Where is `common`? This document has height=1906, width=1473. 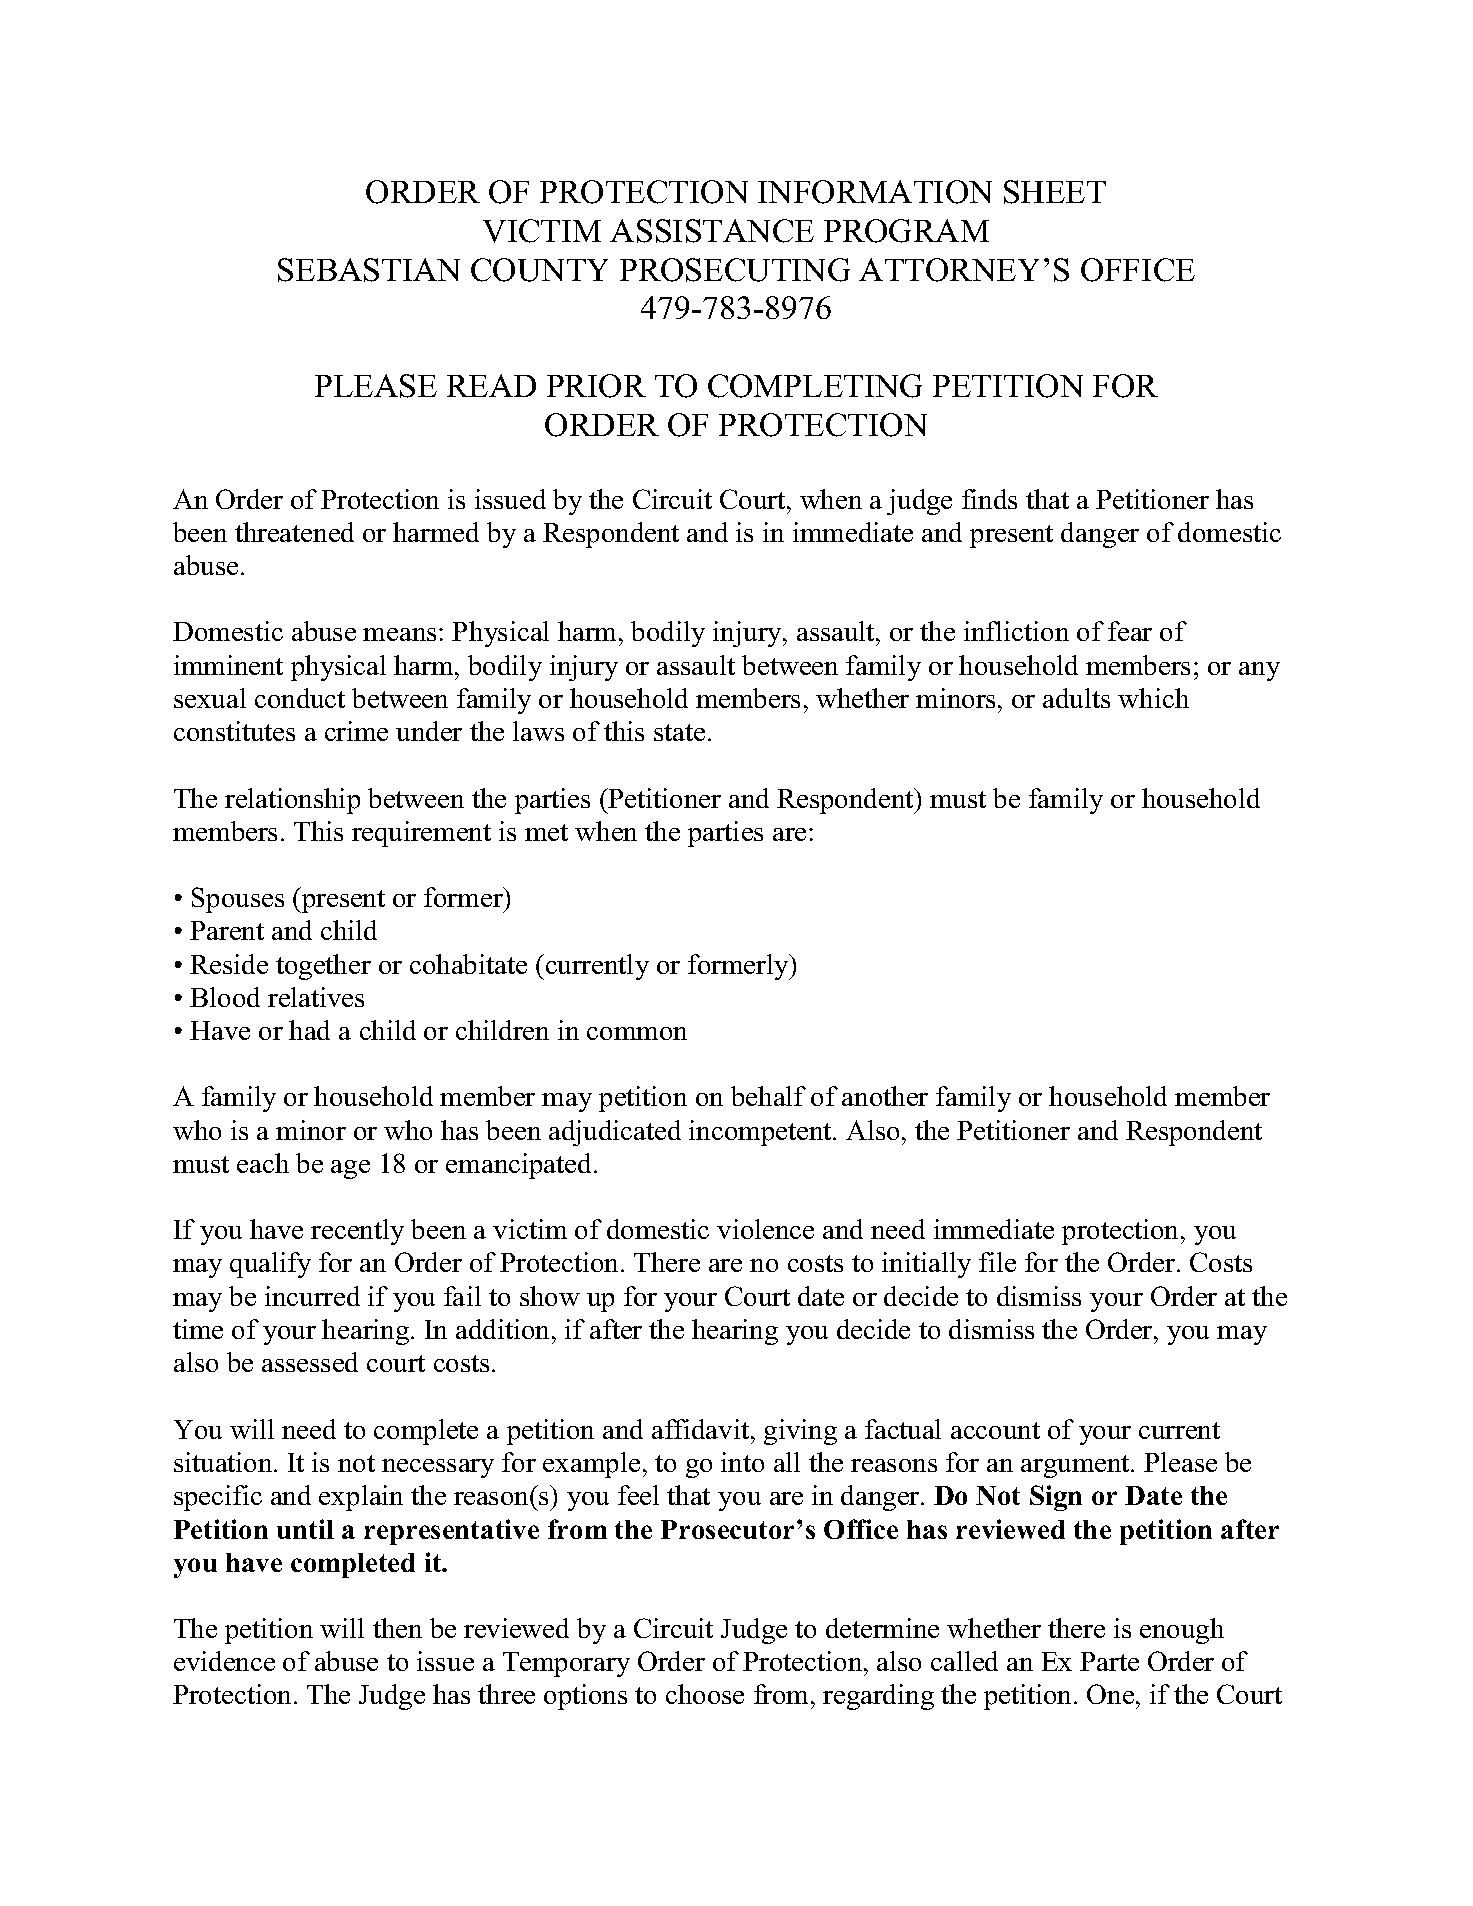
common is located at coordinates (637, 1033).
